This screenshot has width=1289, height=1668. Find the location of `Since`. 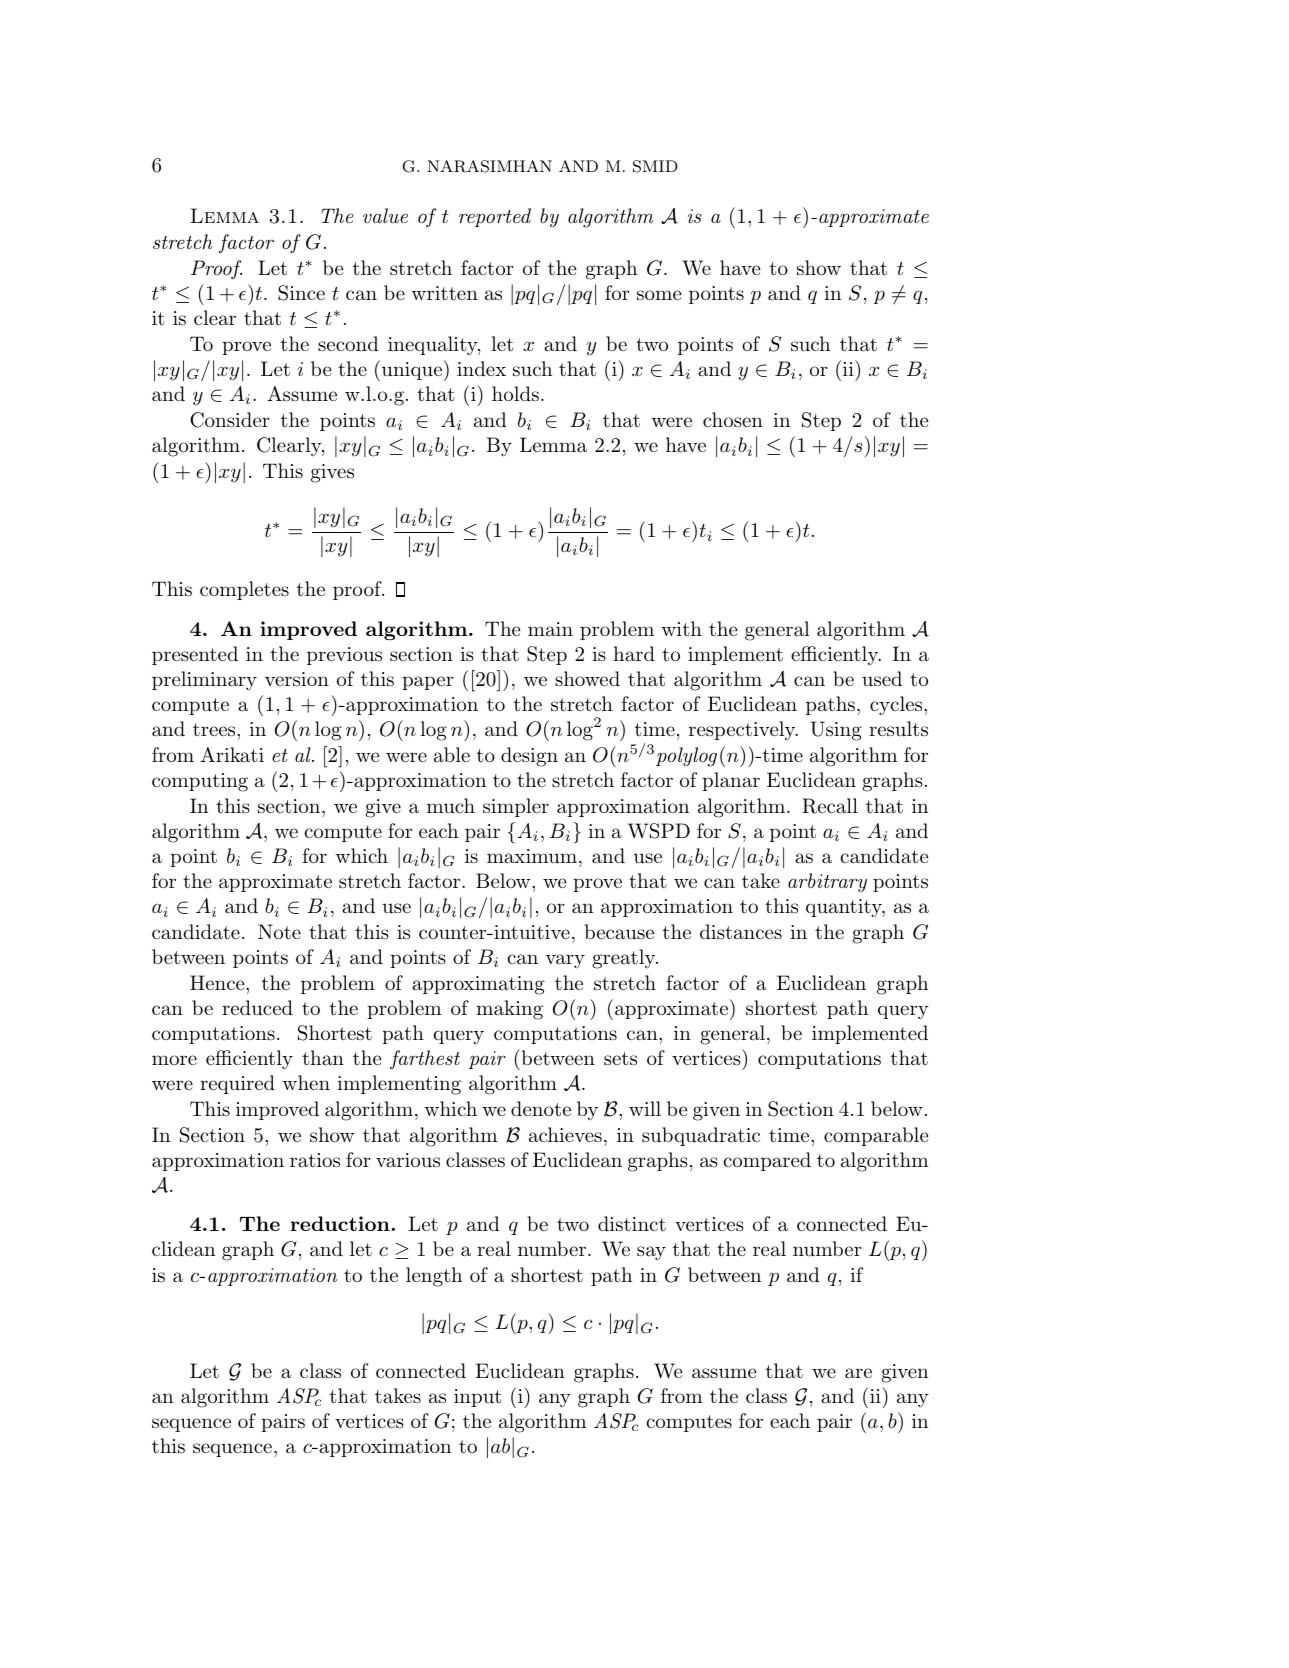

Since is located at coordinates (301, 293).
